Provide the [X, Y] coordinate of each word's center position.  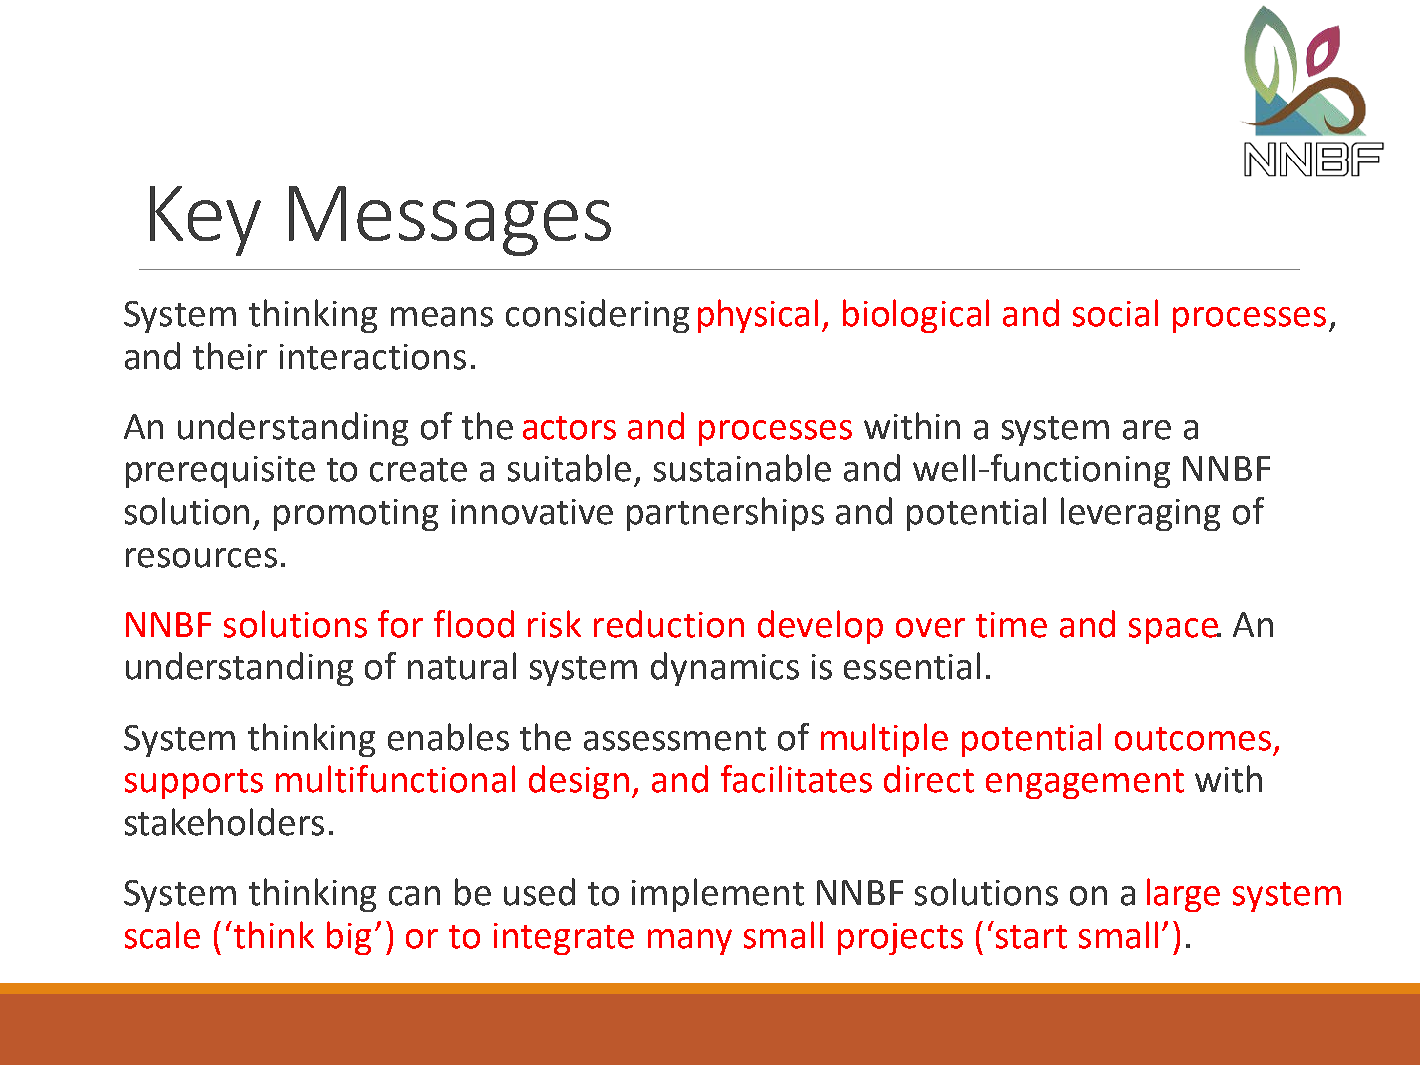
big [349, 938]
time [1011, 625]
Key [205, 221]
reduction [669, 624]
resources [201, 558]
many [690, 942]
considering [597, 316]
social [1115, 313]
